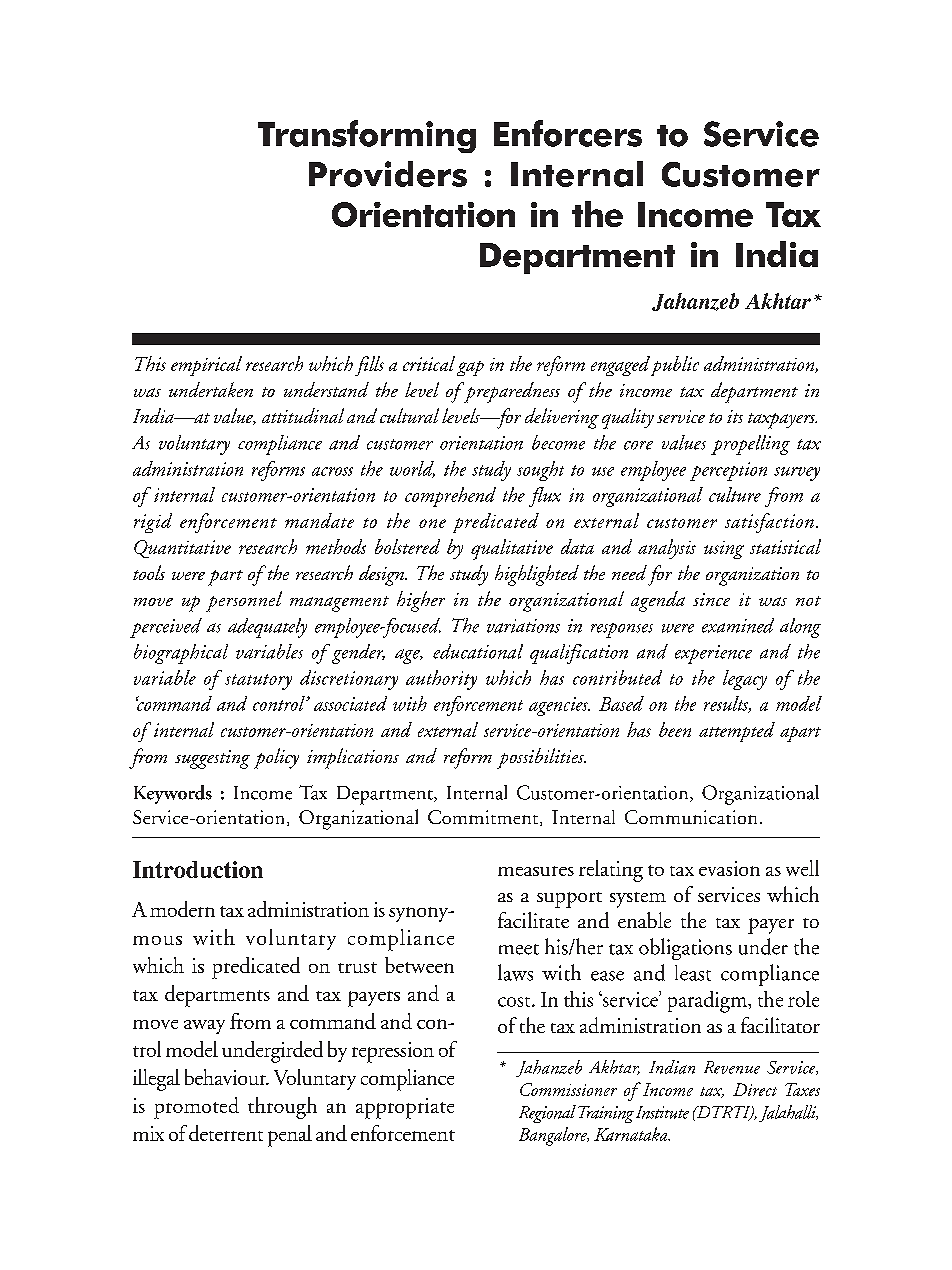  What do you see at coordinates (738, 625) in the screenshot?
I see `examined` at bounding box center [738, 625].
